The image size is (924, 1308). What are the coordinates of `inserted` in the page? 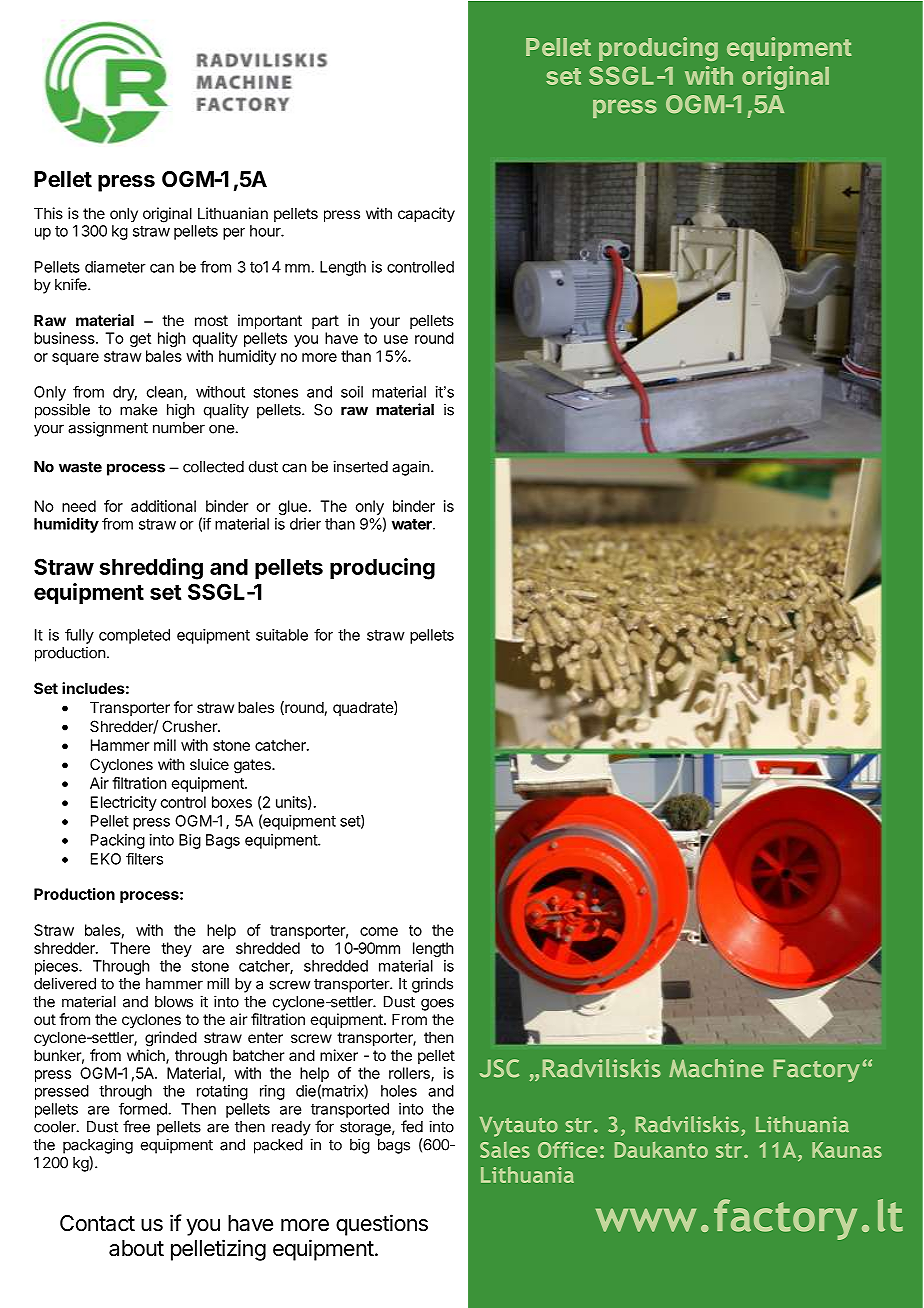 It's located at (360, 466).
